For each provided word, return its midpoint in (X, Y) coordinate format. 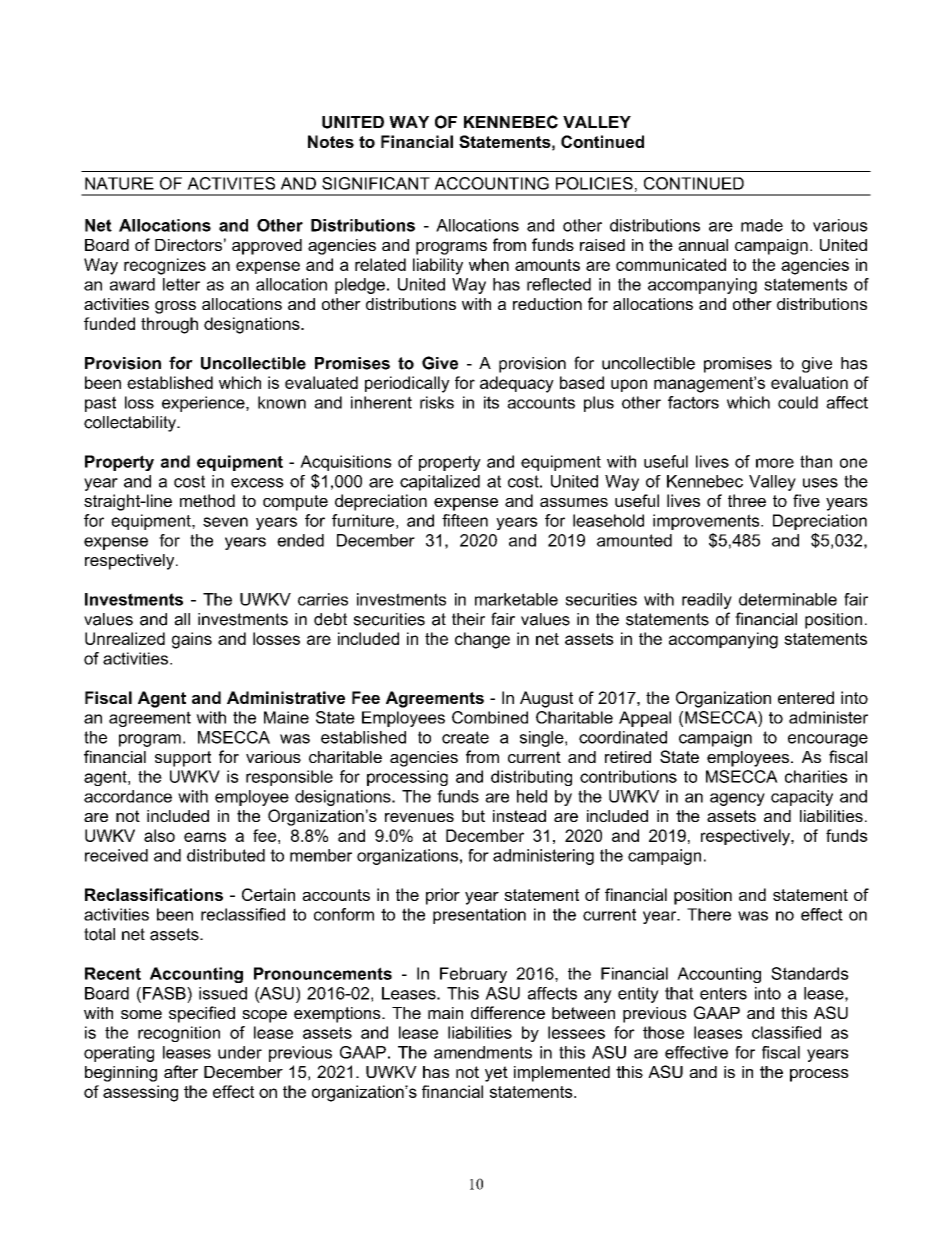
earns (205, 837)
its (491, 402)
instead (519, 816)
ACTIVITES (231, 183)
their (468, 619)
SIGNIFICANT (376, 183)
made (762, 225)
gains (192, 640)
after (181, 1071)
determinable (788, 599)
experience (204, 404)
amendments (483, 1052)
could (798, 402)
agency (737, 799)
